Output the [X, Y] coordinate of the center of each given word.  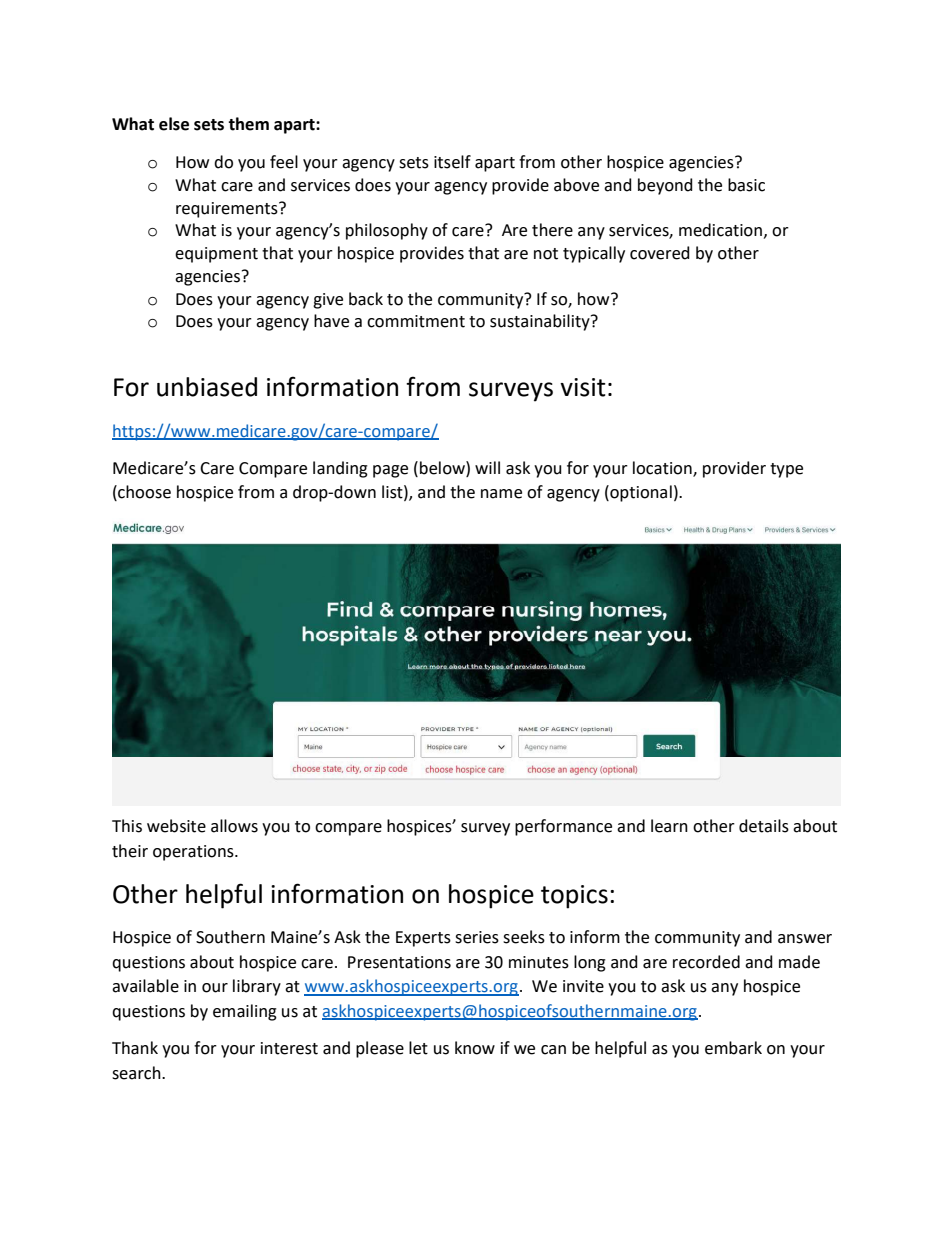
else [174, 124]
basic [746, 185]
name [501, 494]
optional [640, 493]
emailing [245, 1012]
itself [452, 162]
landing [340, 469]
